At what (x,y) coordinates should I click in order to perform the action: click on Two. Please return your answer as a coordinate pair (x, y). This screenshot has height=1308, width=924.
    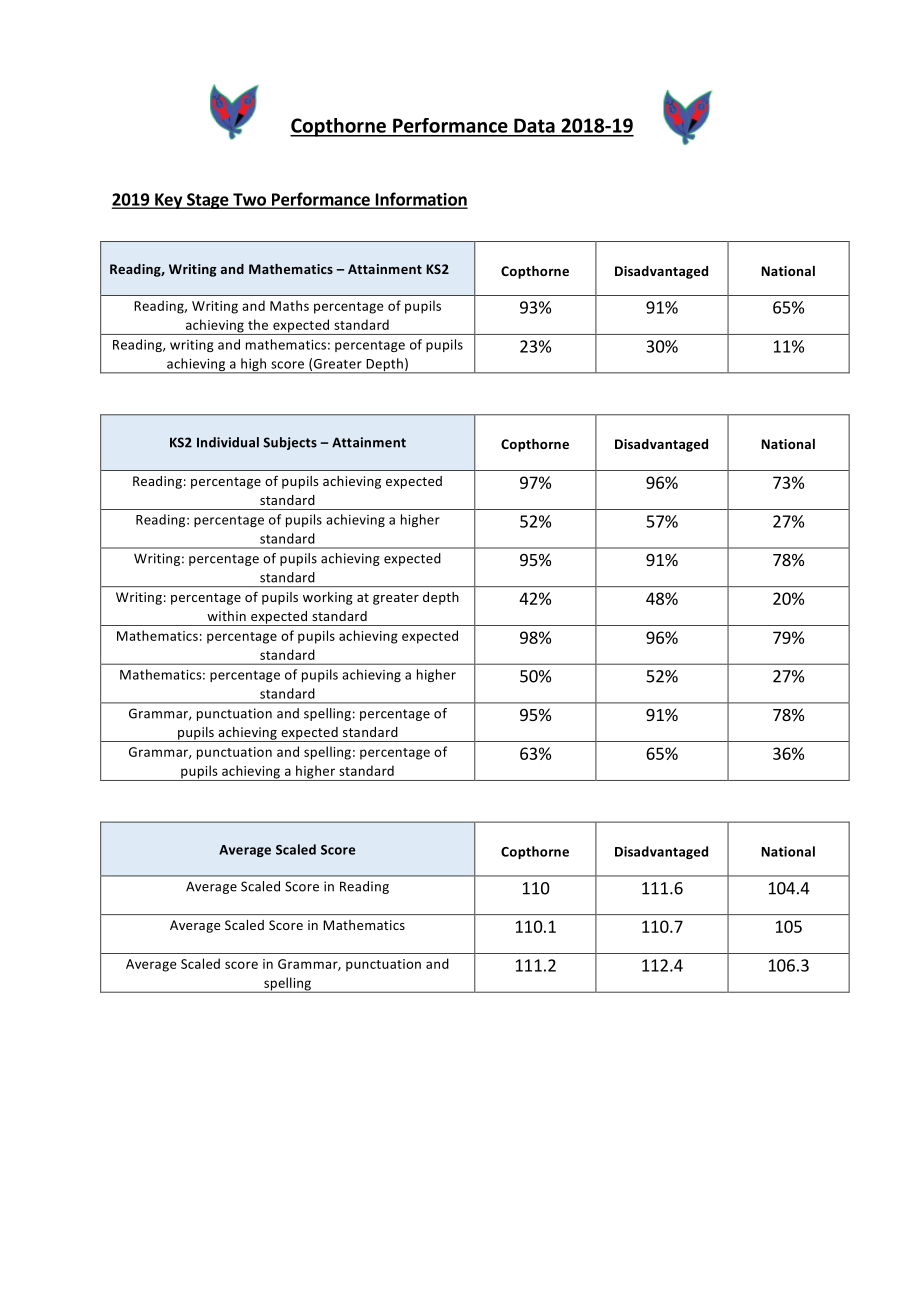
    Looking at the image, I should click on (249, 200).
